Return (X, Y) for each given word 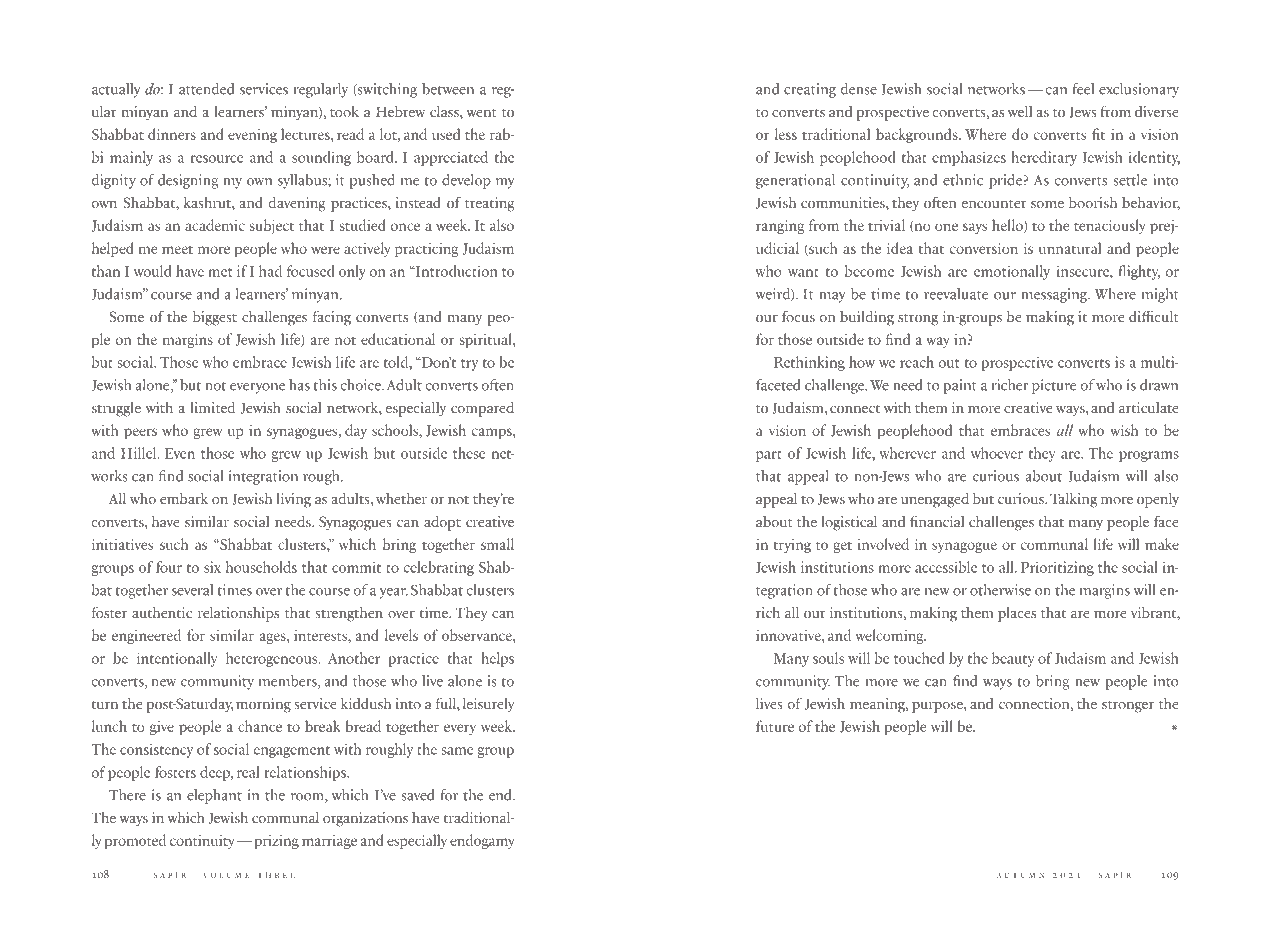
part (769, 456)
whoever (997, 453)
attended (206, 89)
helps (497, 659)
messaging (1055, 295)
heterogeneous (273, 659)
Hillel (140, 453)
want (803, 272)
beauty (1013, 659)
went (481, 113)
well (1020, 111)
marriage (329, 842)
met (220, 272)
